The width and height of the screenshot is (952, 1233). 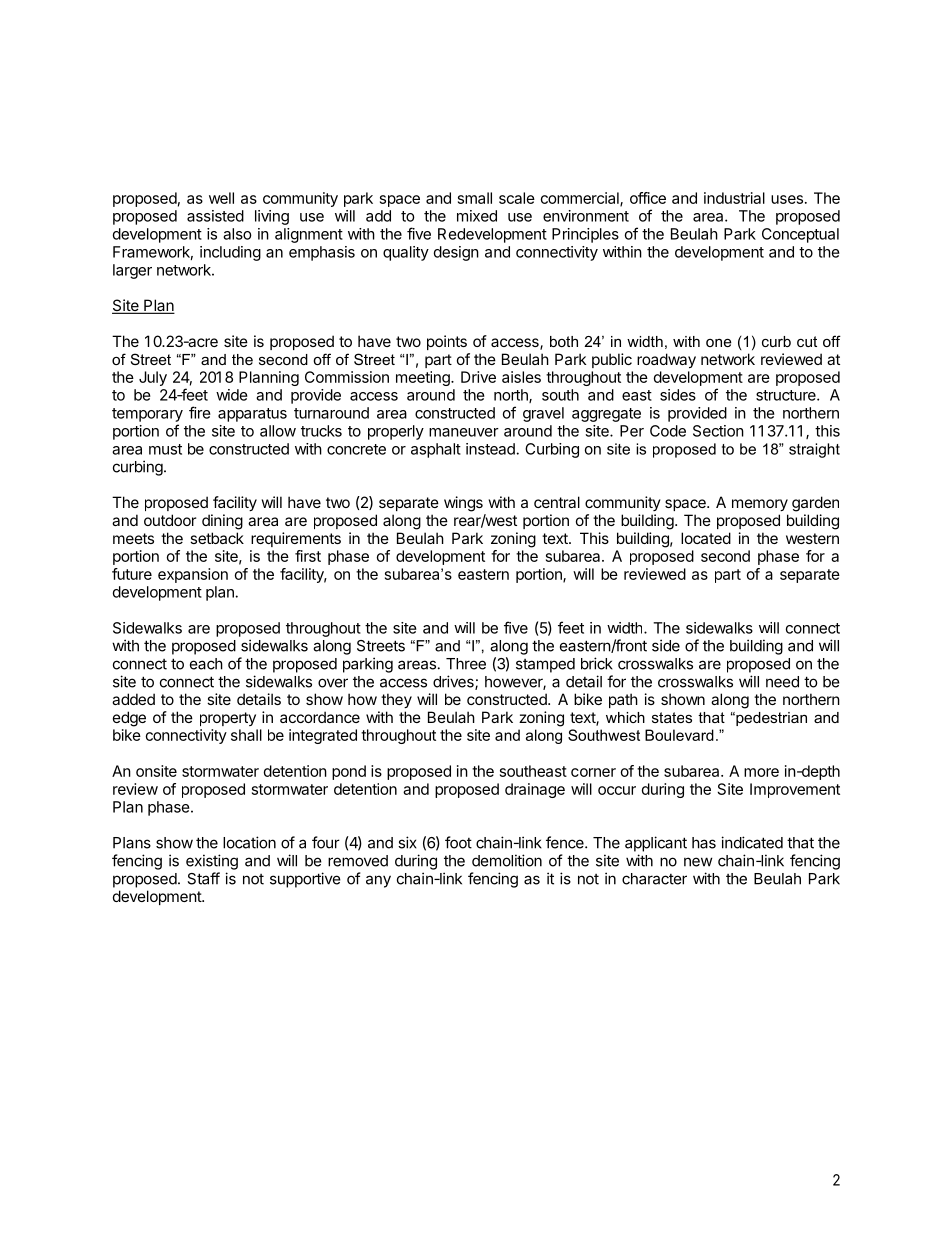 I want to click on existing, so click(x=212, y=862).
